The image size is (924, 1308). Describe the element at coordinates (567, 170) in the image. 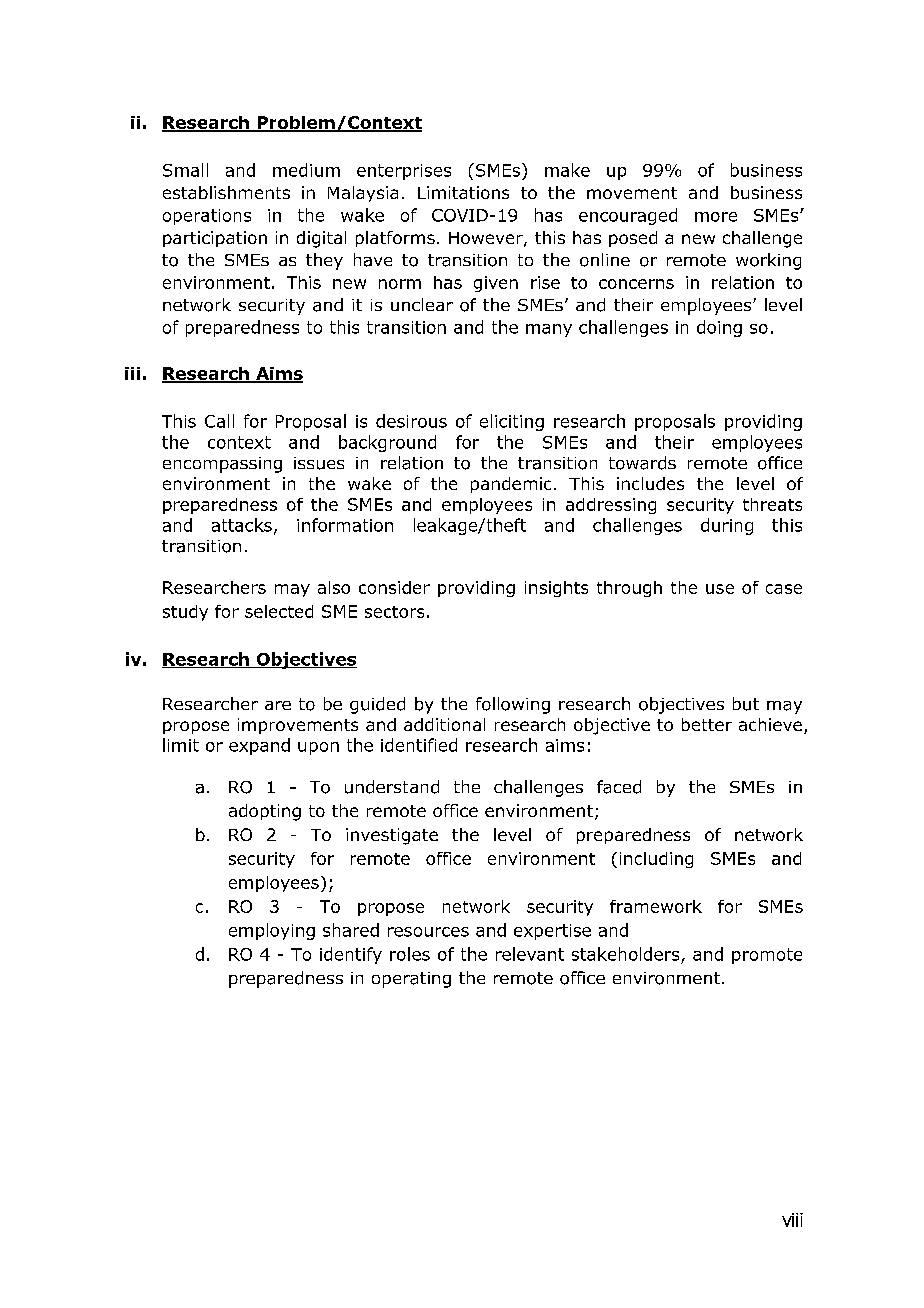

I see `make` at that location.
